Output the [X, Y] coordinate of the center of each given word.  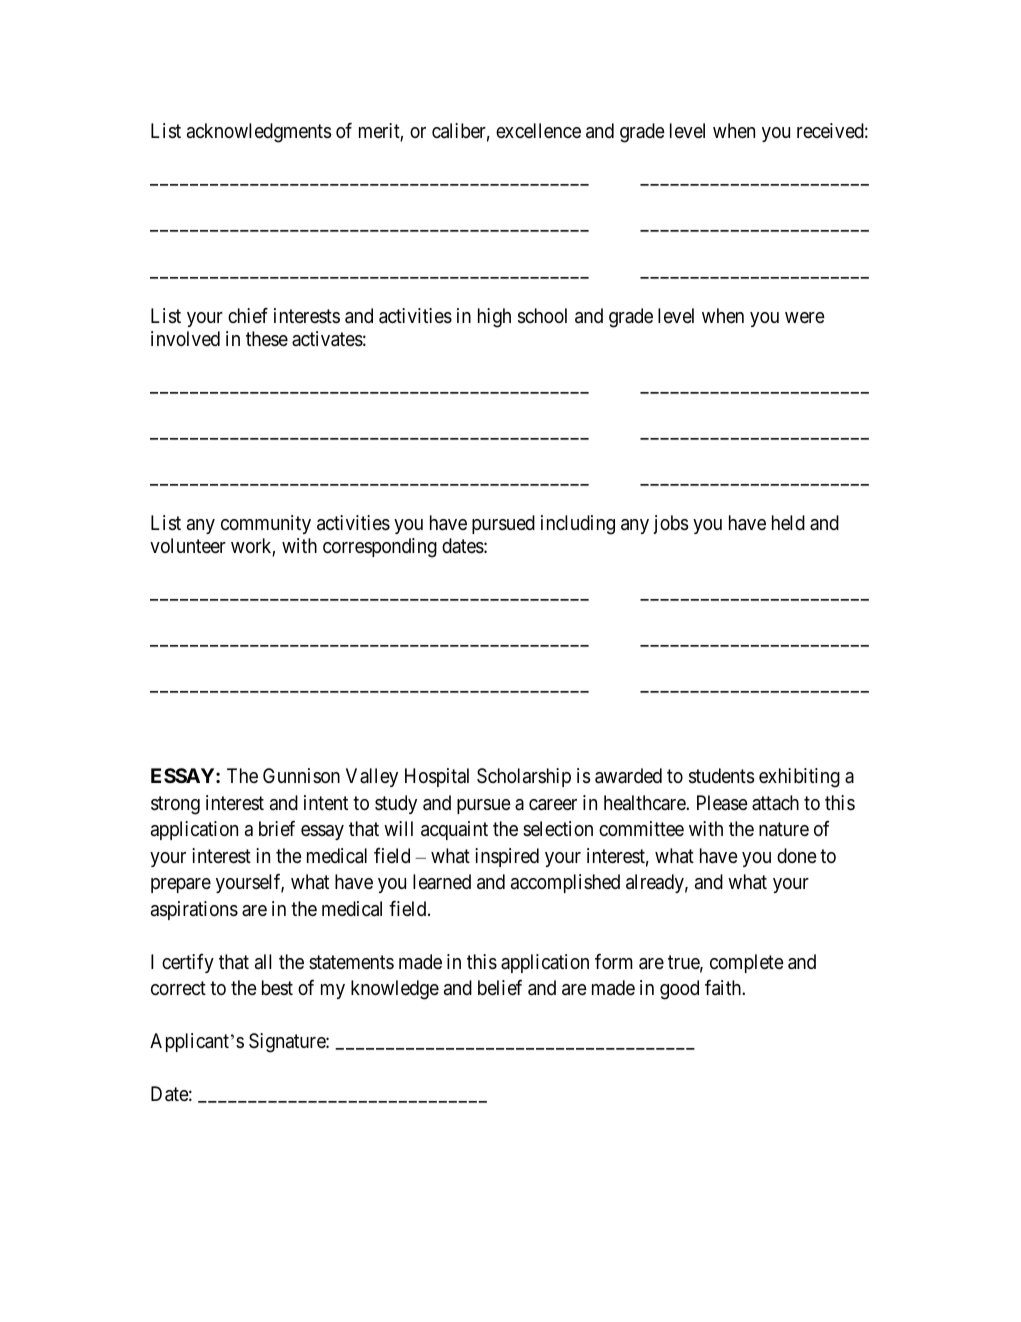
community [266, 524]
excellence [538, 130]
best [277, 987]
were [805, 317]
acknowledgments [259, 133]
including [578, 525]
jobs [670, 524]
